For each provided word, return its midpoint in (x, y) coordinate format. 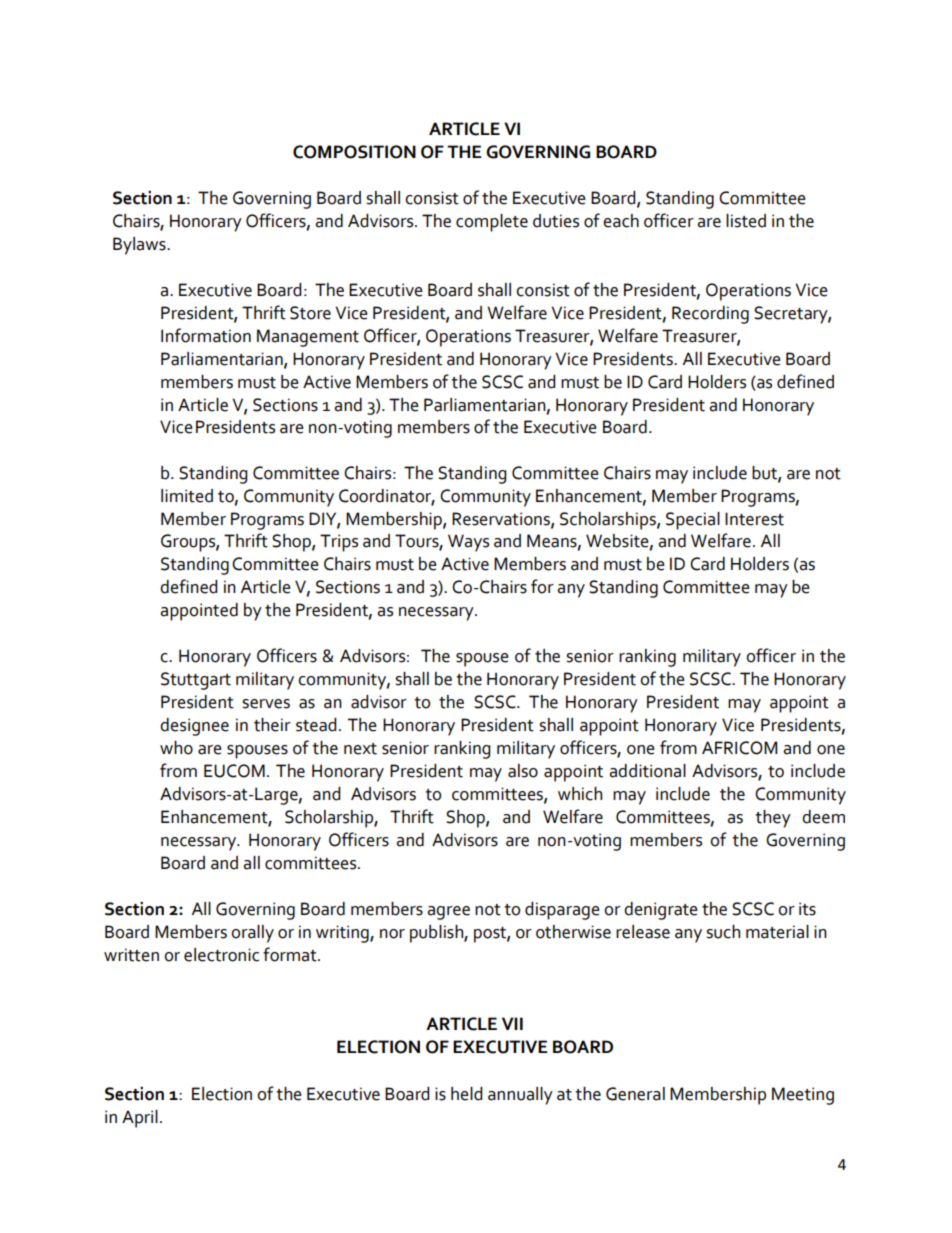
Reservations (502, 519)
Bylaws (140, 246)
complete (492, 223)
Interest (754, 519)
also (523, 771)
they (773, 819)
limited (187, 496)
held (466, 1094)
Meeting (803, 1096)
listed (746, 221)
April (140, 1119)
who (176, 748)
